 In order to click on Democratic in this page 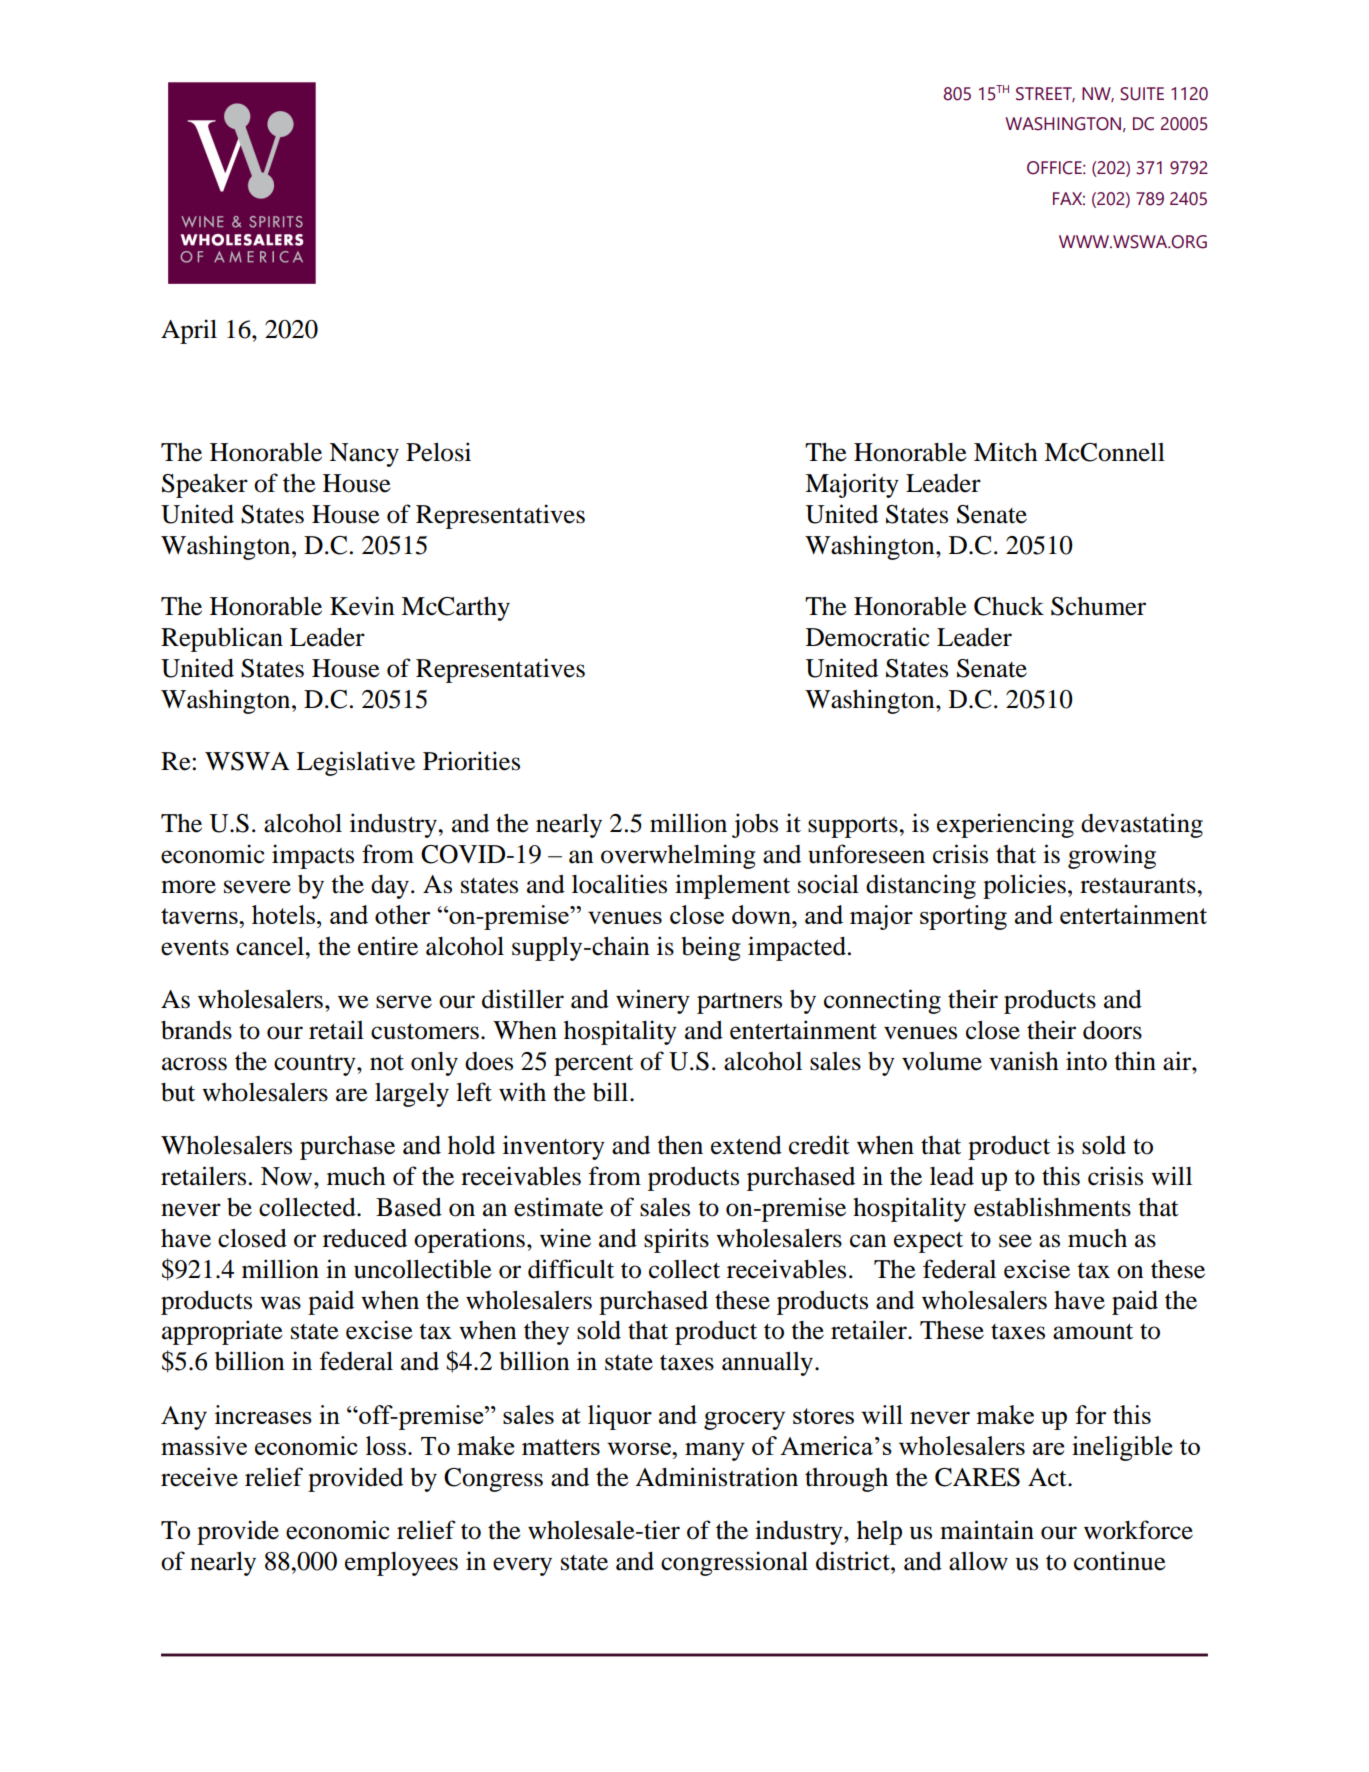, I will do `click(868, 637)`.
